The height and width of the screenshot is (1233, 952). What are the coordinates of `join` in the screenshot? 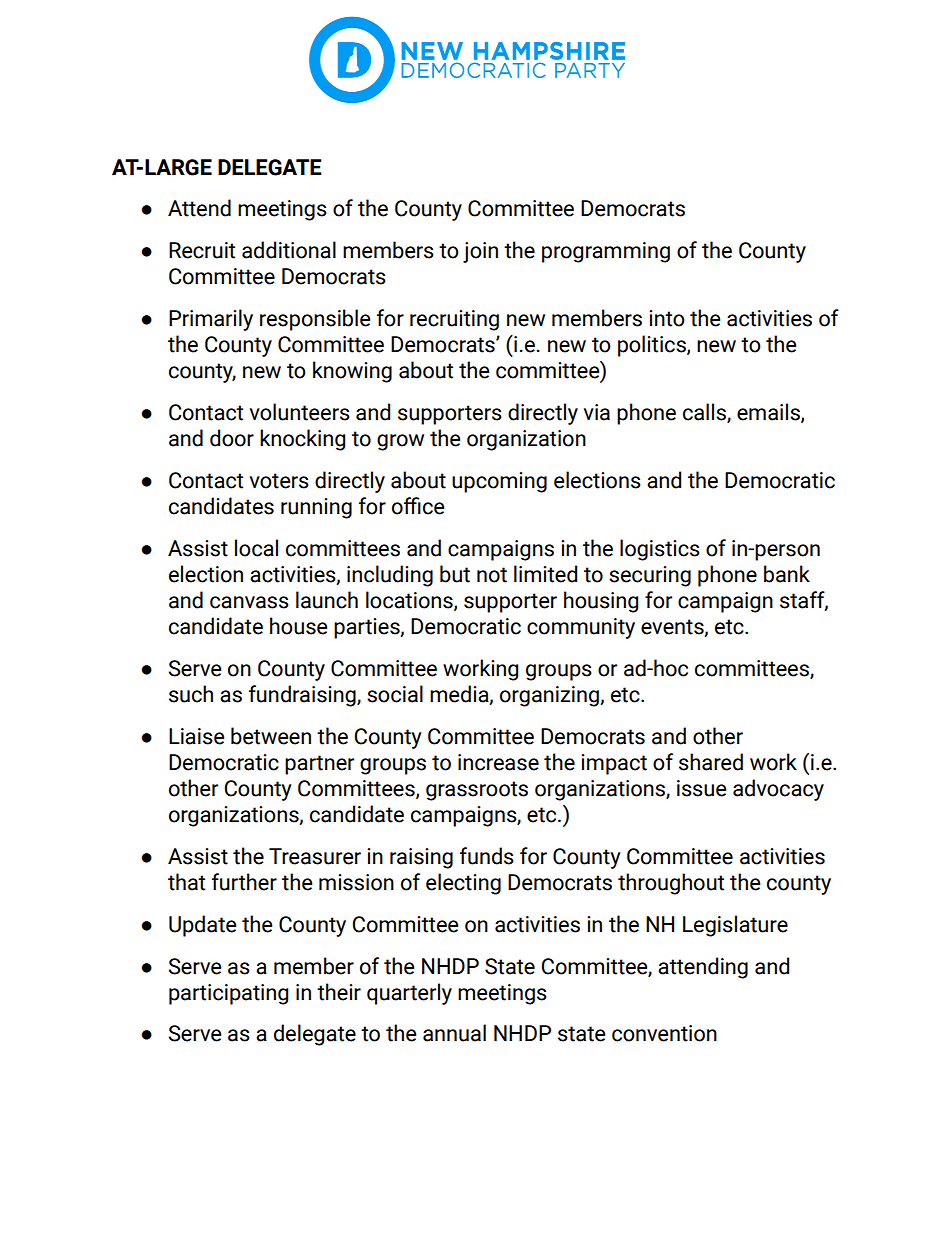 It's located at (480, 252).
